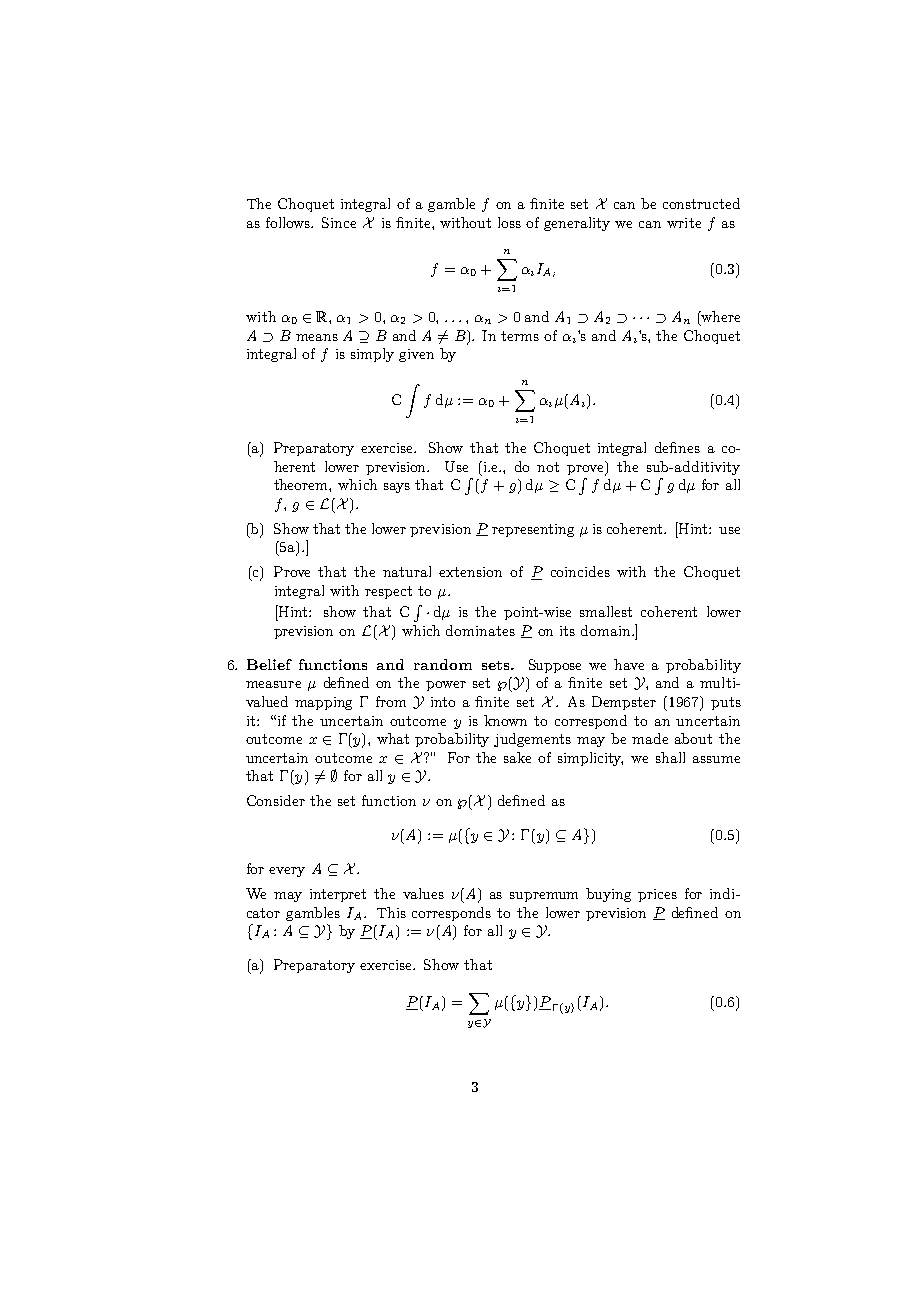 This page has height=1308, width=924. Describe the element at coordinates (580, 571) in the page. I see `coincides` at that location.
